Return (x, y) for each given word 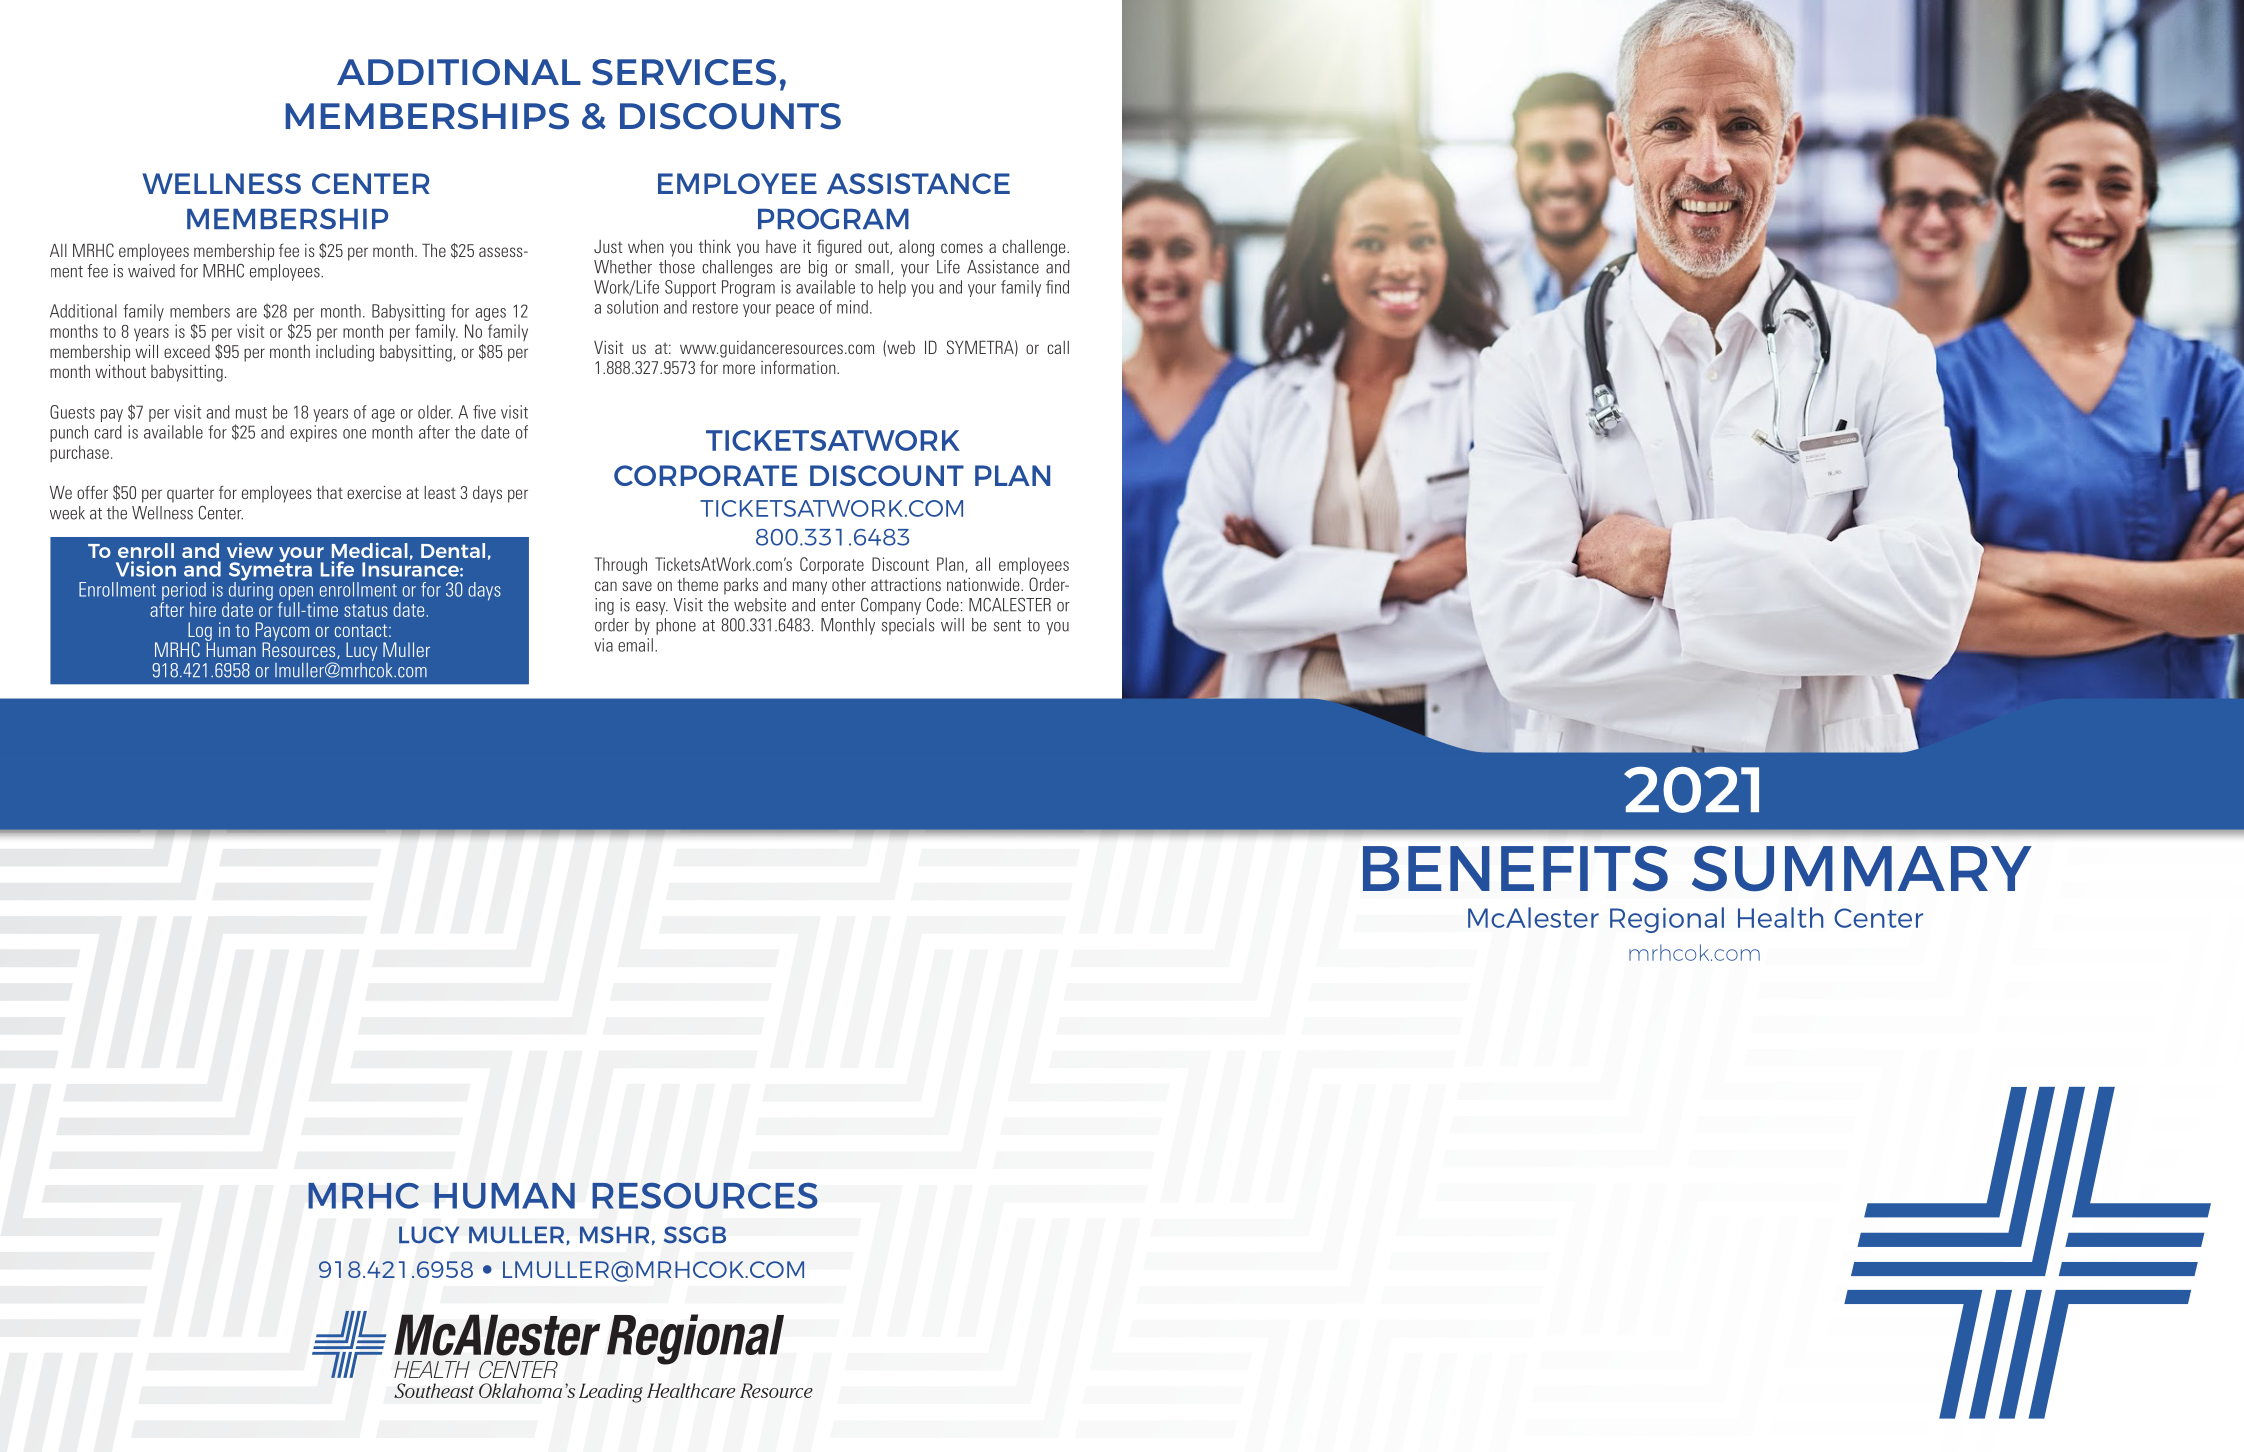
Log (200, 632)
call (1058, 347)
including (345, 353)
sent (1007, 626)
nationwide (984, 584)
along (916, 248)
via (603, 645)
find (1057, 287)
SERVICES (684, 72)
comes (962, 248)
